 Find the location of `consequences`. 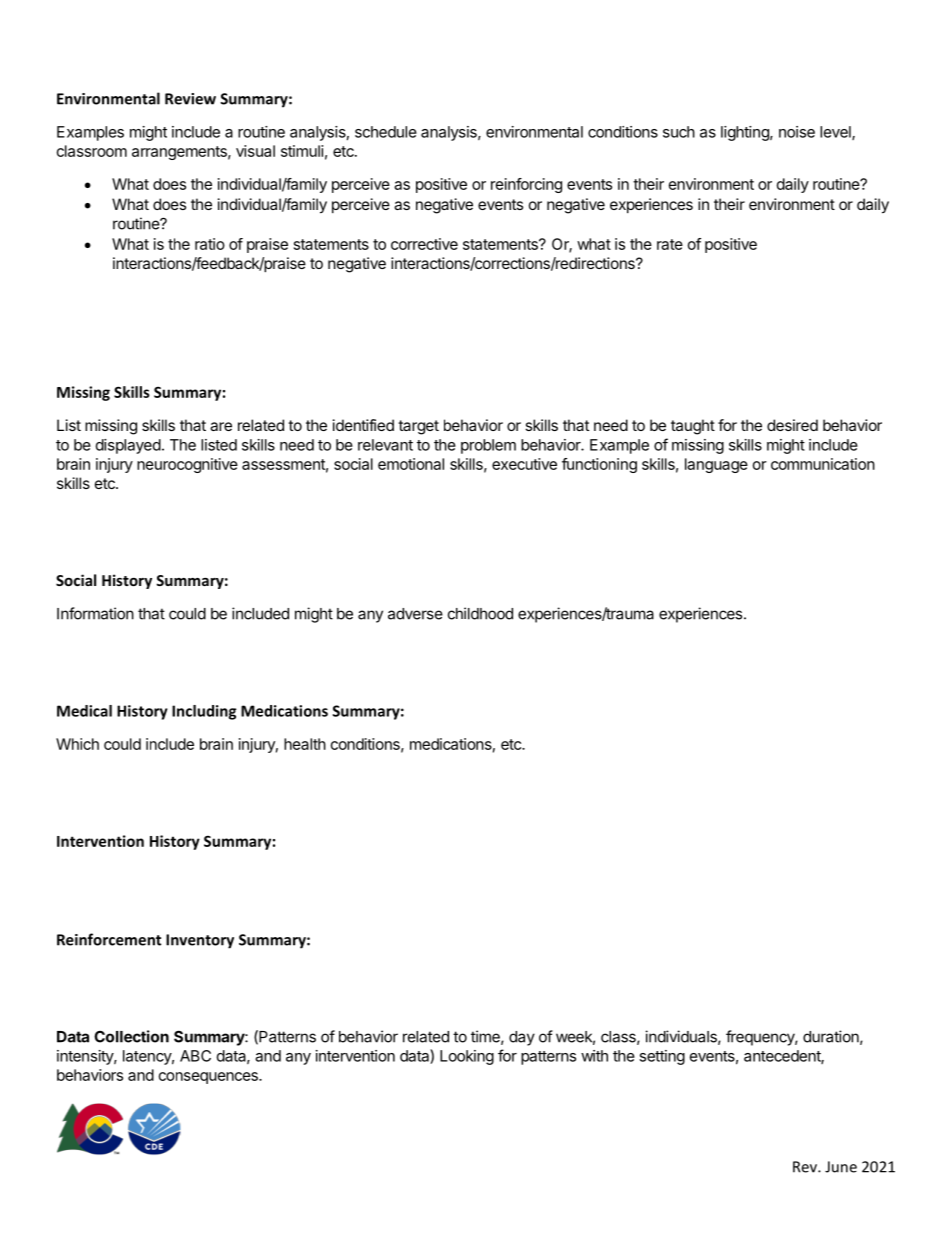

consequences is located at coordinates (209, 1078).
